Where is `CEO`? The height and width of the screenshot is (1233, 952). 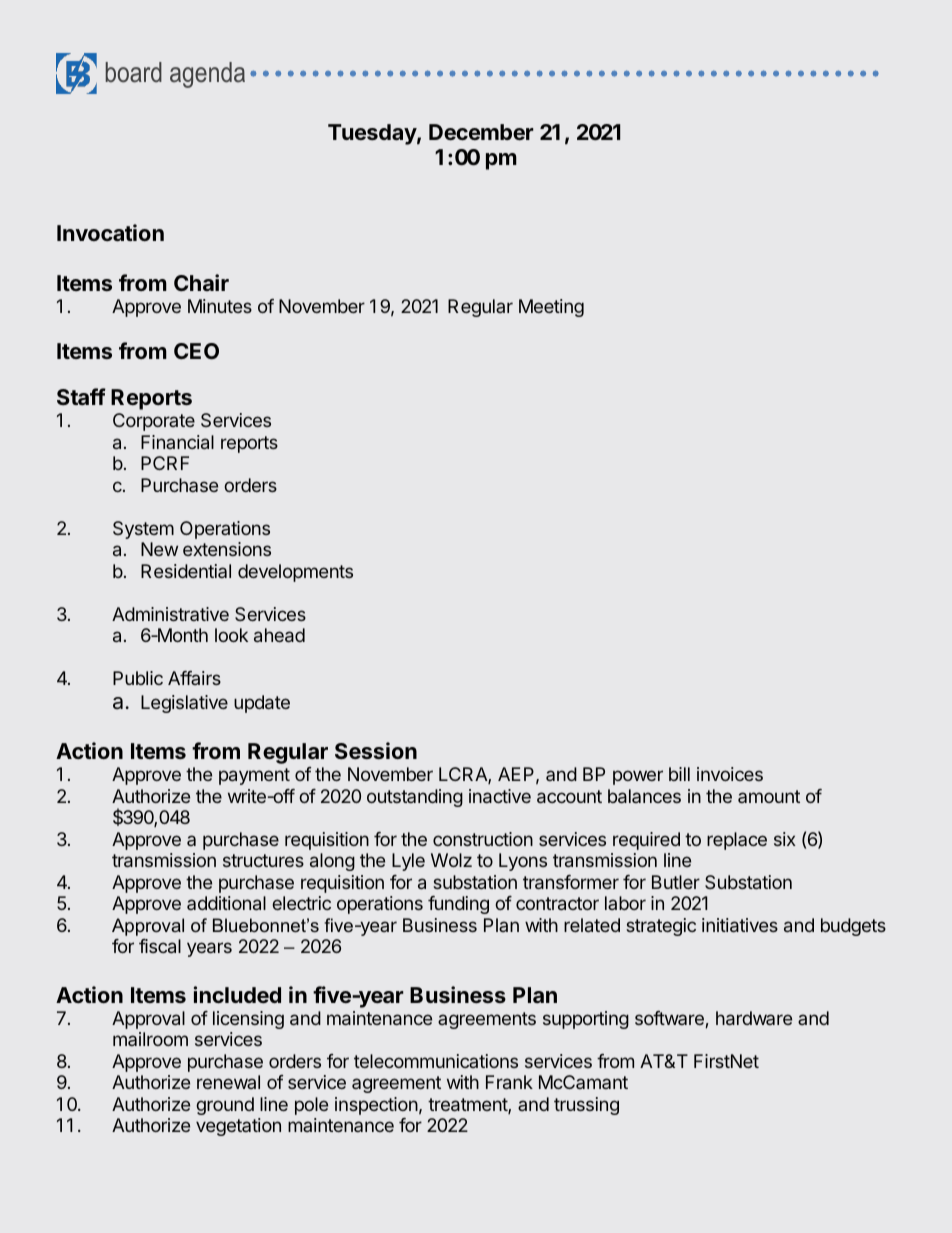
CEO is located at coordinates (196, 351).
